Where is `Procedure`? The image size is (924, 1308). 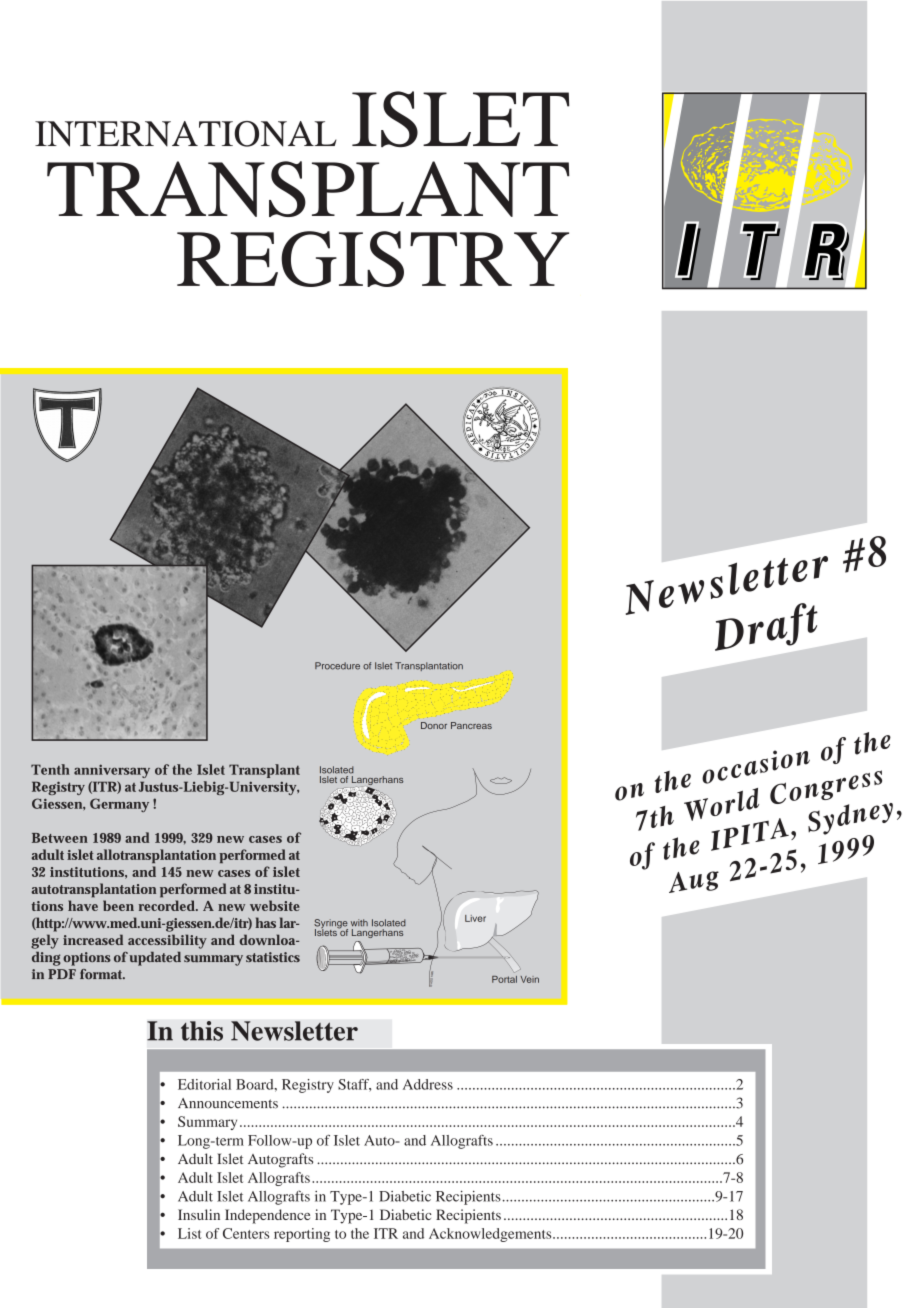 Procedure is located at coordinates (337, 666).
